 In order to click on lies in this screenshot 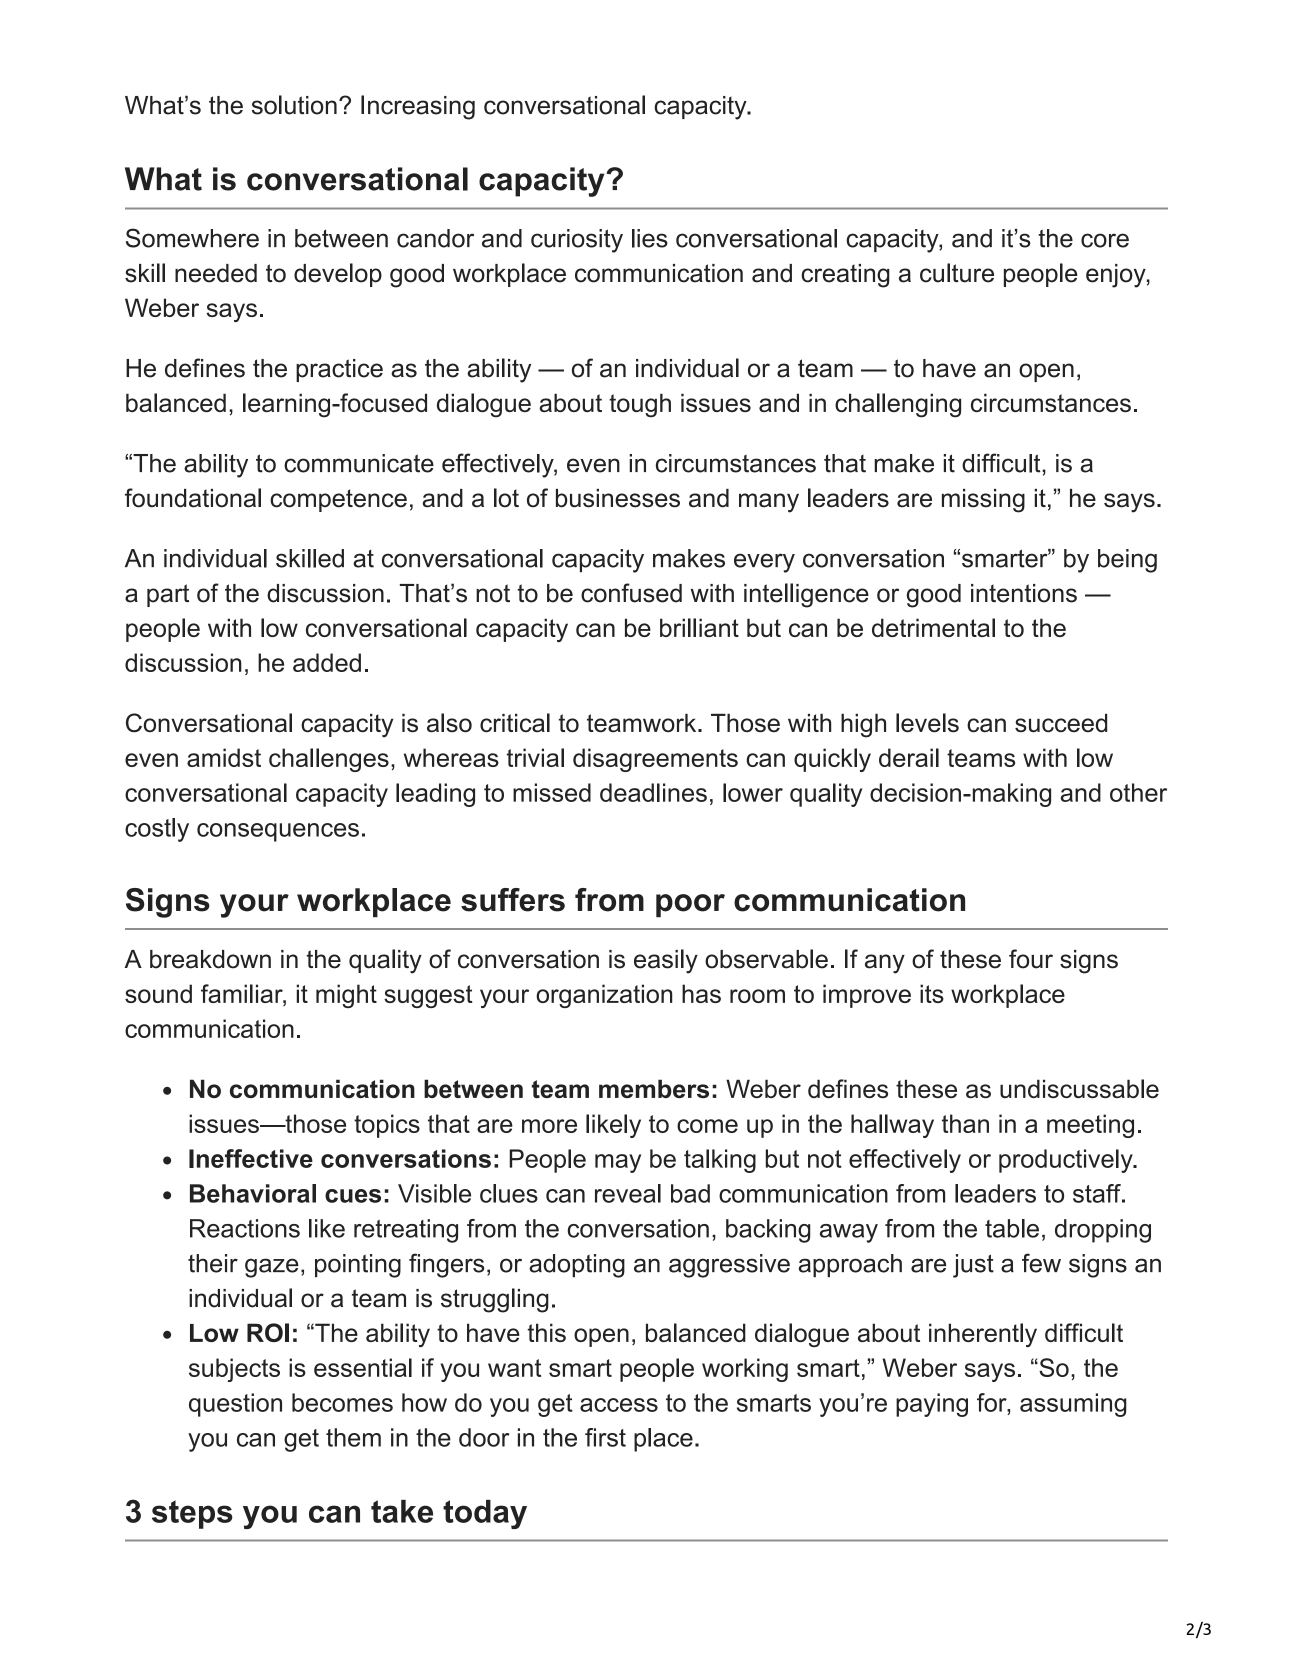, I will do `click(650, 238)`.
